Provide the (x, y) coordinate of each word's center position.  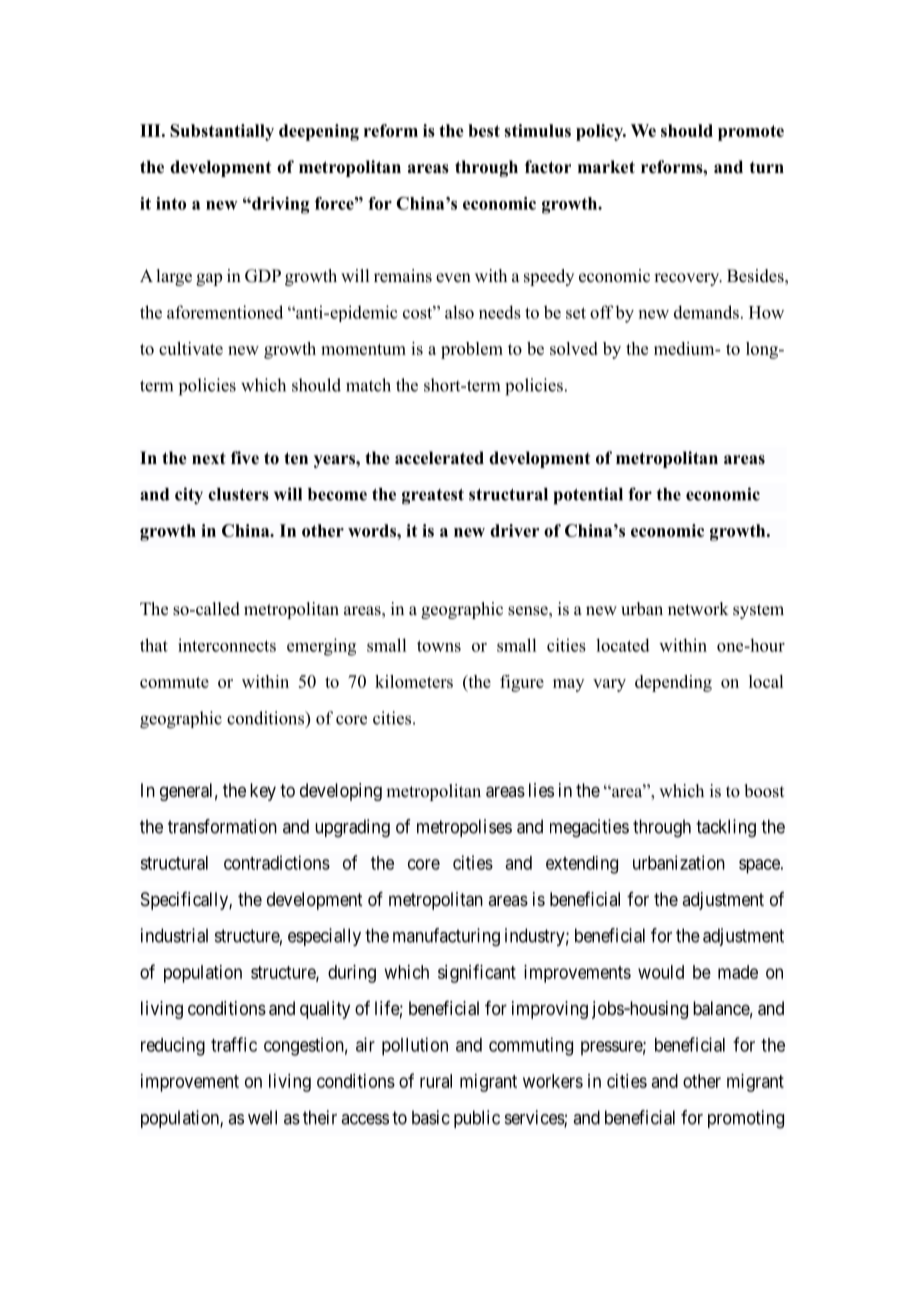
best (484, 130)
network (698, 609)
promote (751, 133)
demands (706, 312)
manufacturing (446, 937)
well (262, 1117)
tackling (726, 828)
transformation (222, 826)
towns (439, 646)
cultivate (191, 348)
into (171, 203)
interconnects (227, 645)
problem (472, 350)
